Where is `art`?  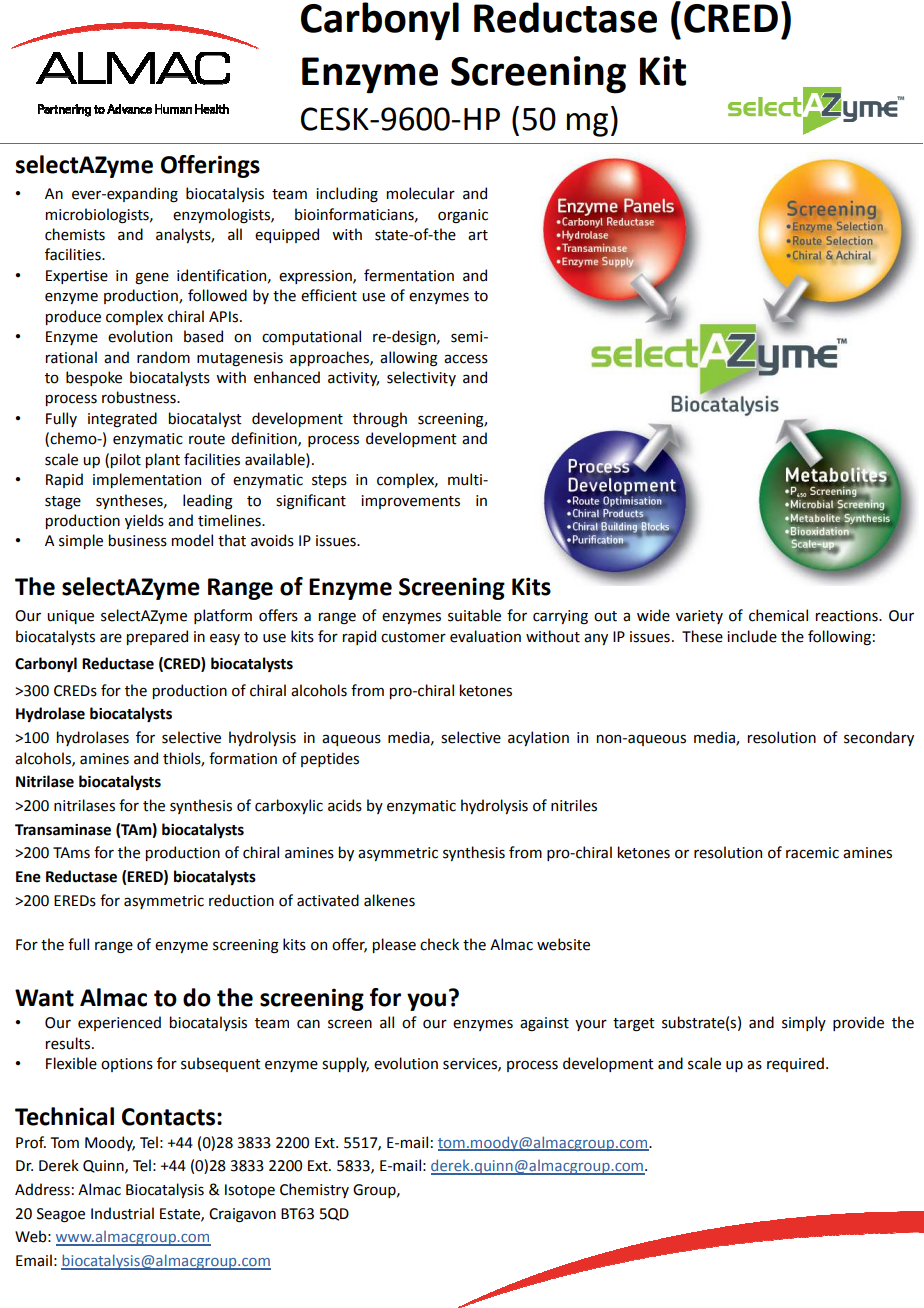
art is located at coordinates (478, 235).
